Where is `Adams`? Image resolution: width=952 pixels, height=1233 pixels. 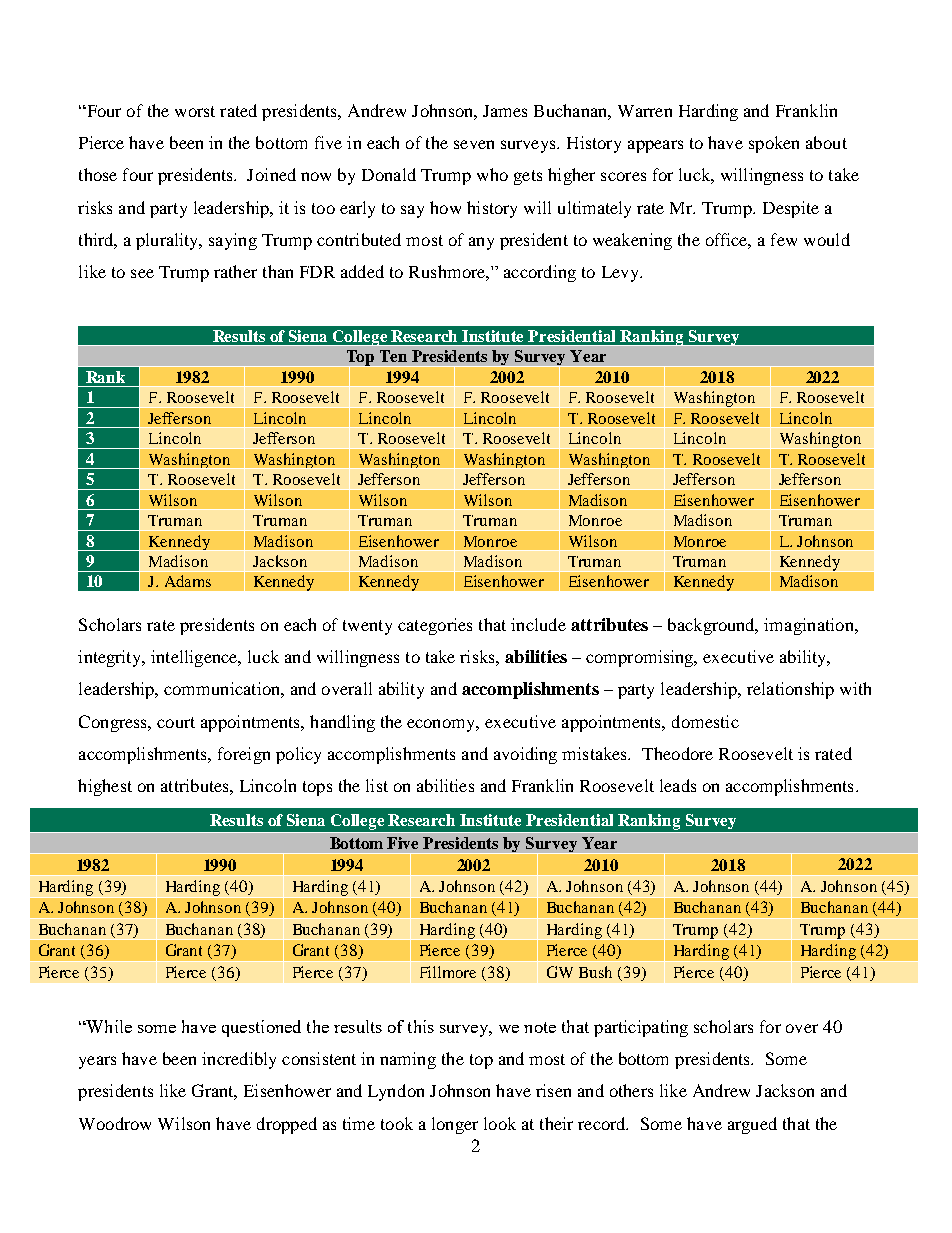 Adams is located at coordinates (188, 581).
